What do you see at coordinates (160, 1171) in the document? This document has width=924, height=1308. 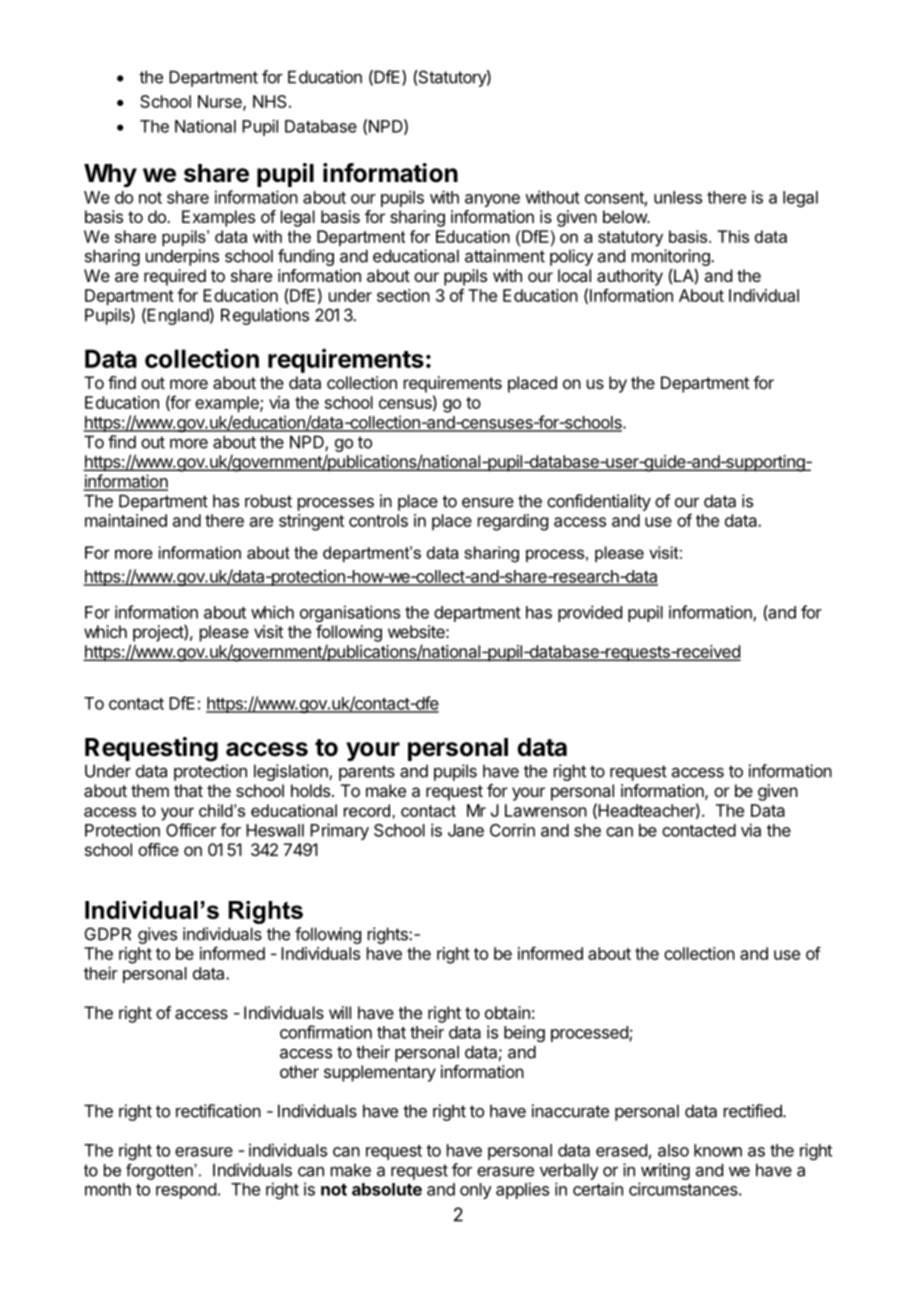 I see `forgotten` at bounding box center [160, 1171].
